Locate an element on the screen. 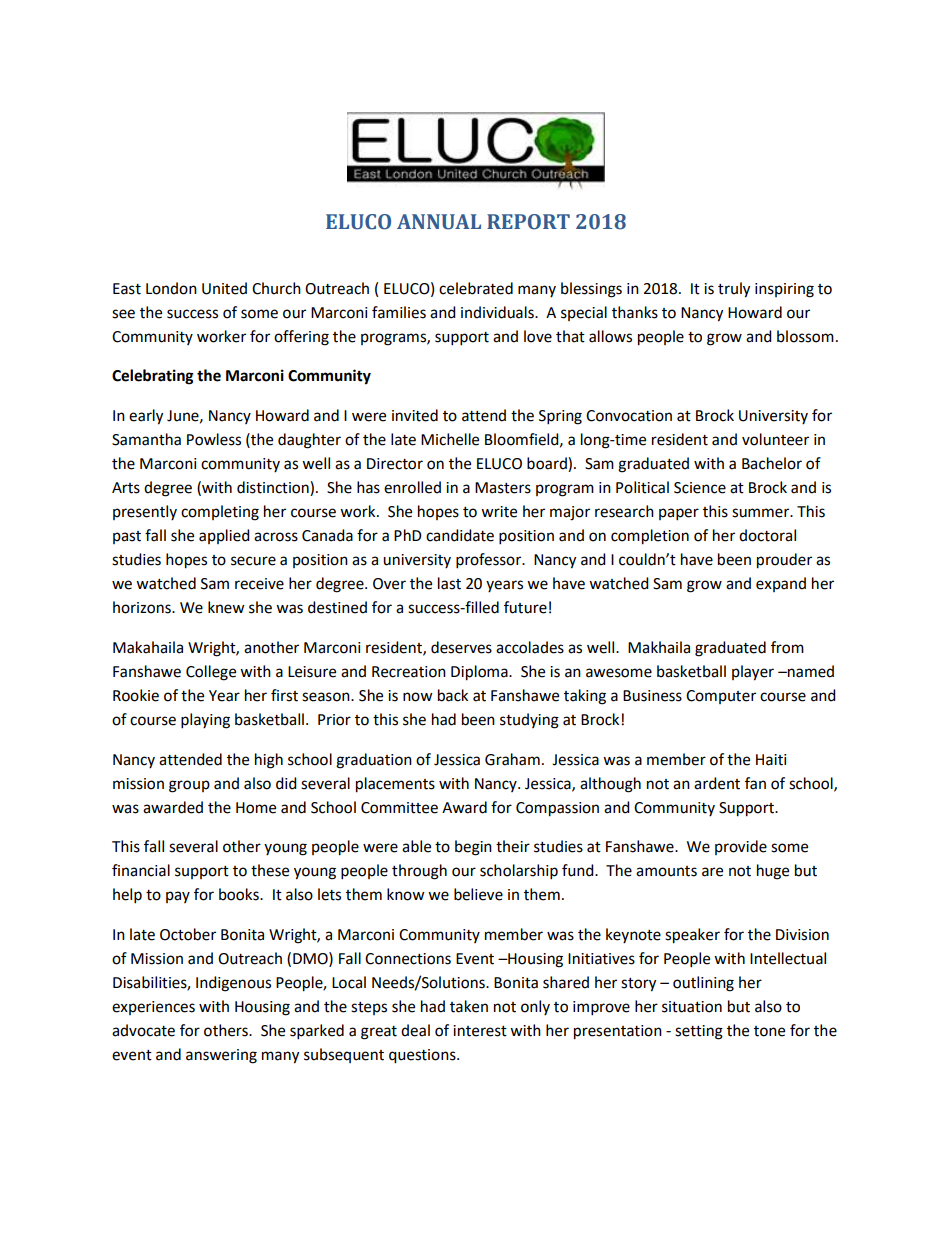  Home is located at coordinates (256, 808).
